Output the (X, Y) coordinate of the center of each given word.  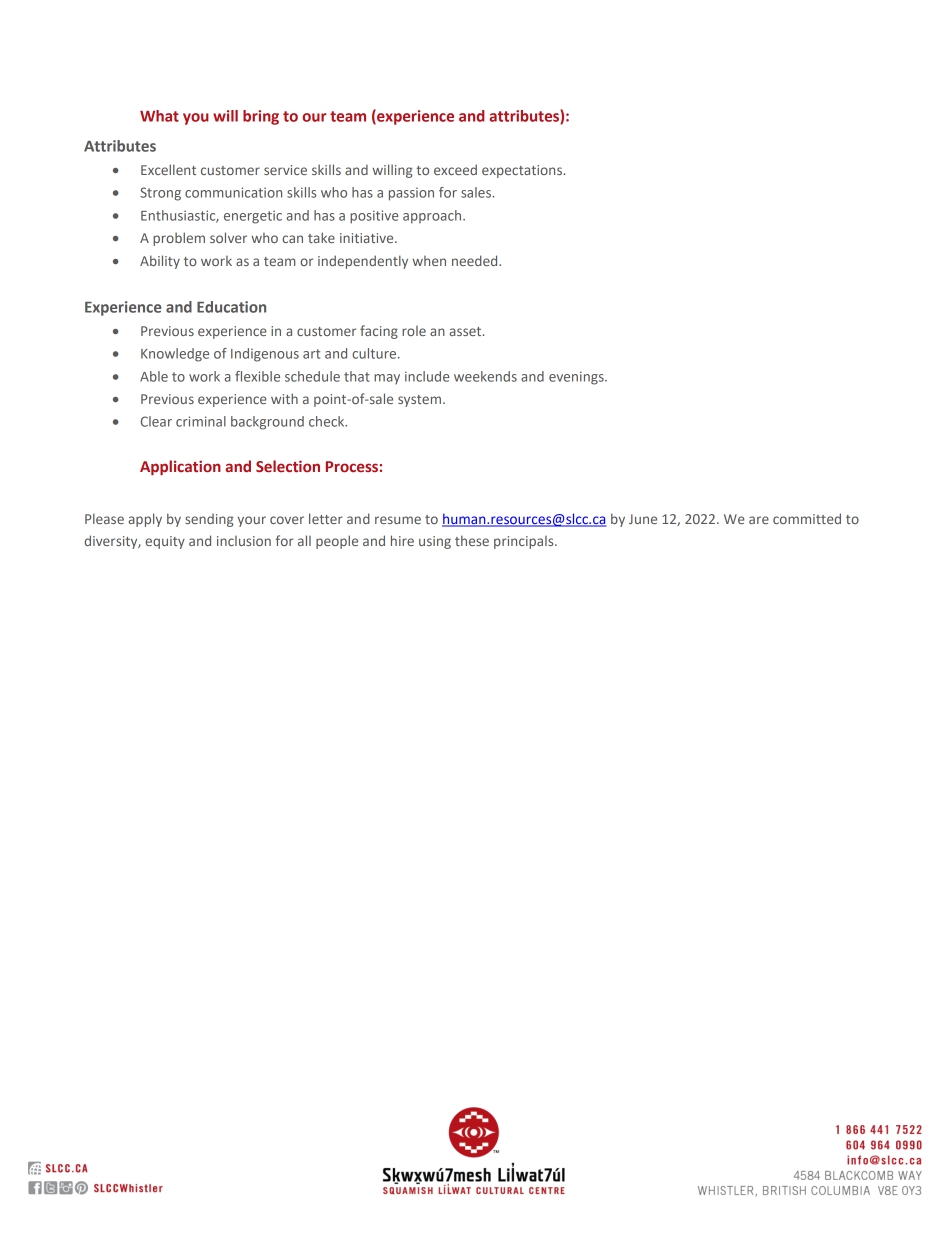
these (472, 540)
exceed (455, 169)
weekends (485, 376)
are (759, 520)
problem (179, 239)
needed (476, 260)
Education (231, 307)
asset (467, 331)
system (419, 401)
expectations (523, 171)
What (159, 116)
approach (433, 217)
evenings (577, 378)
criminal (201, 421)
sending (209, 520)
